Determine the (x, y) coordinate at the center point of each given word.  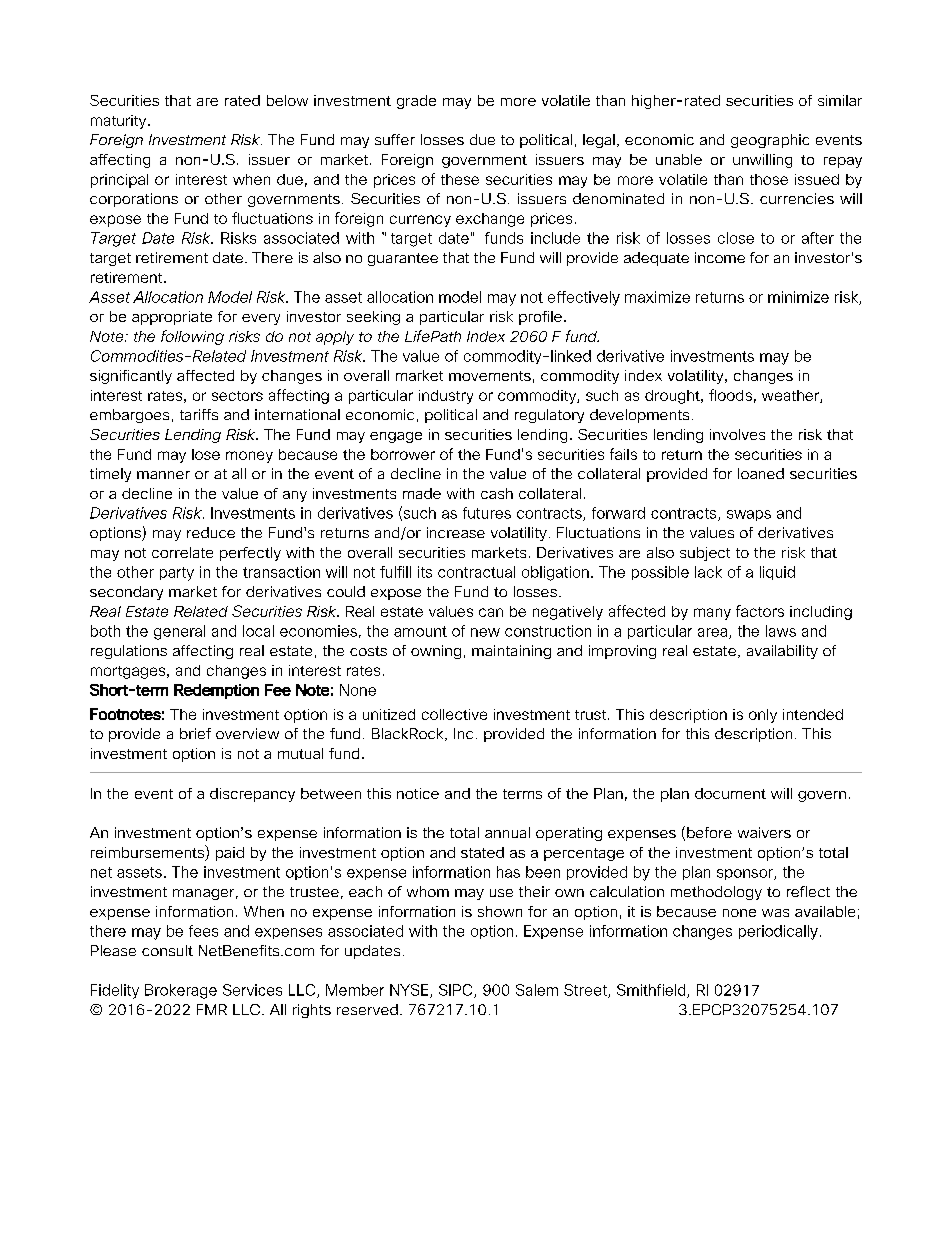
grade (416, 102)
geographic (770, 141)
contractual (476, 572)
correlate (182, 552)
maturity (120, 122)
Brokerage (181, 991)
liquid (777, 573)
